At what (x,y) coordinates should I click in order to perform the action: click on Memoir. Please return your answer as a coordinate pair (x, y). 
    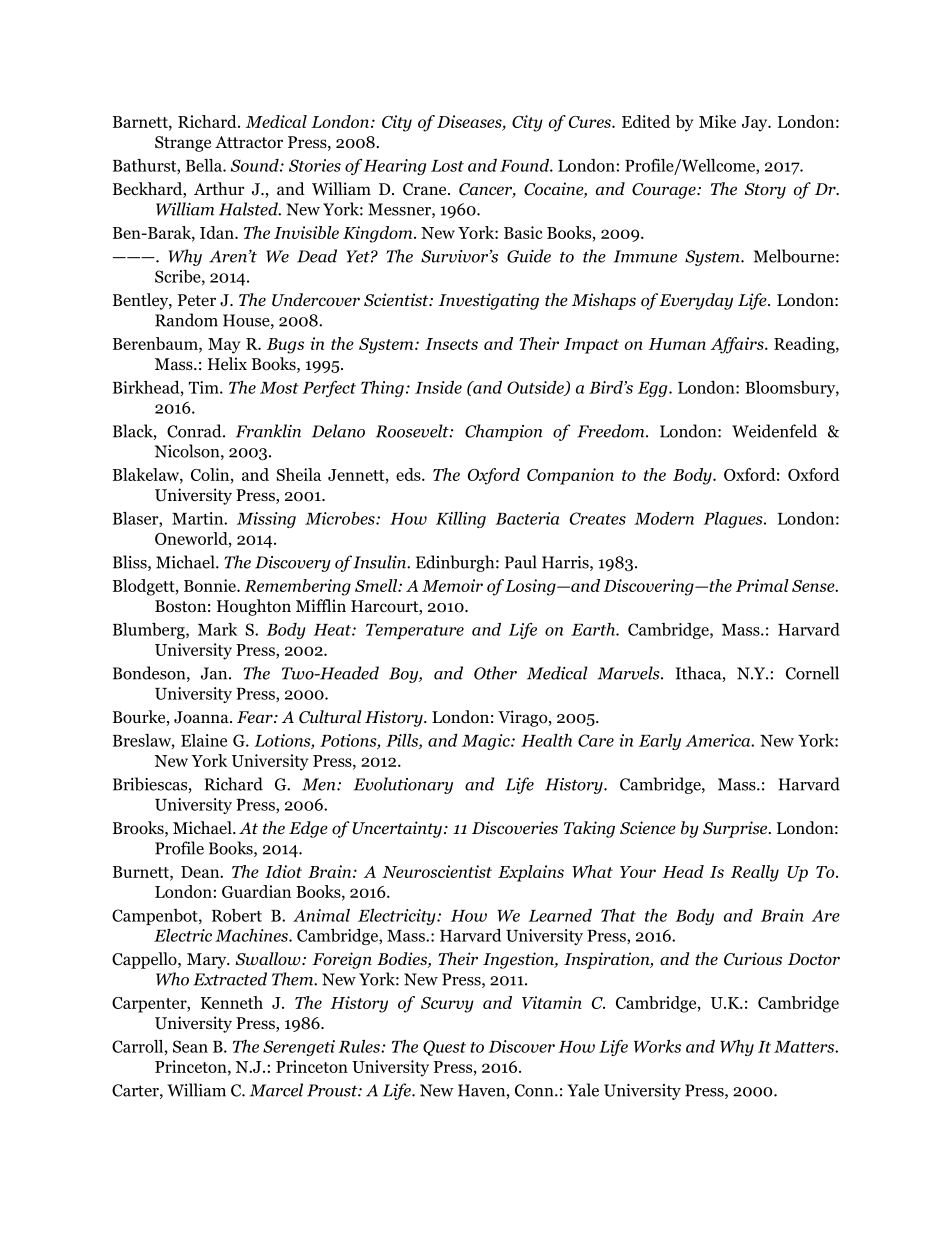
    Looking at the image, I should click on (452, 585).
